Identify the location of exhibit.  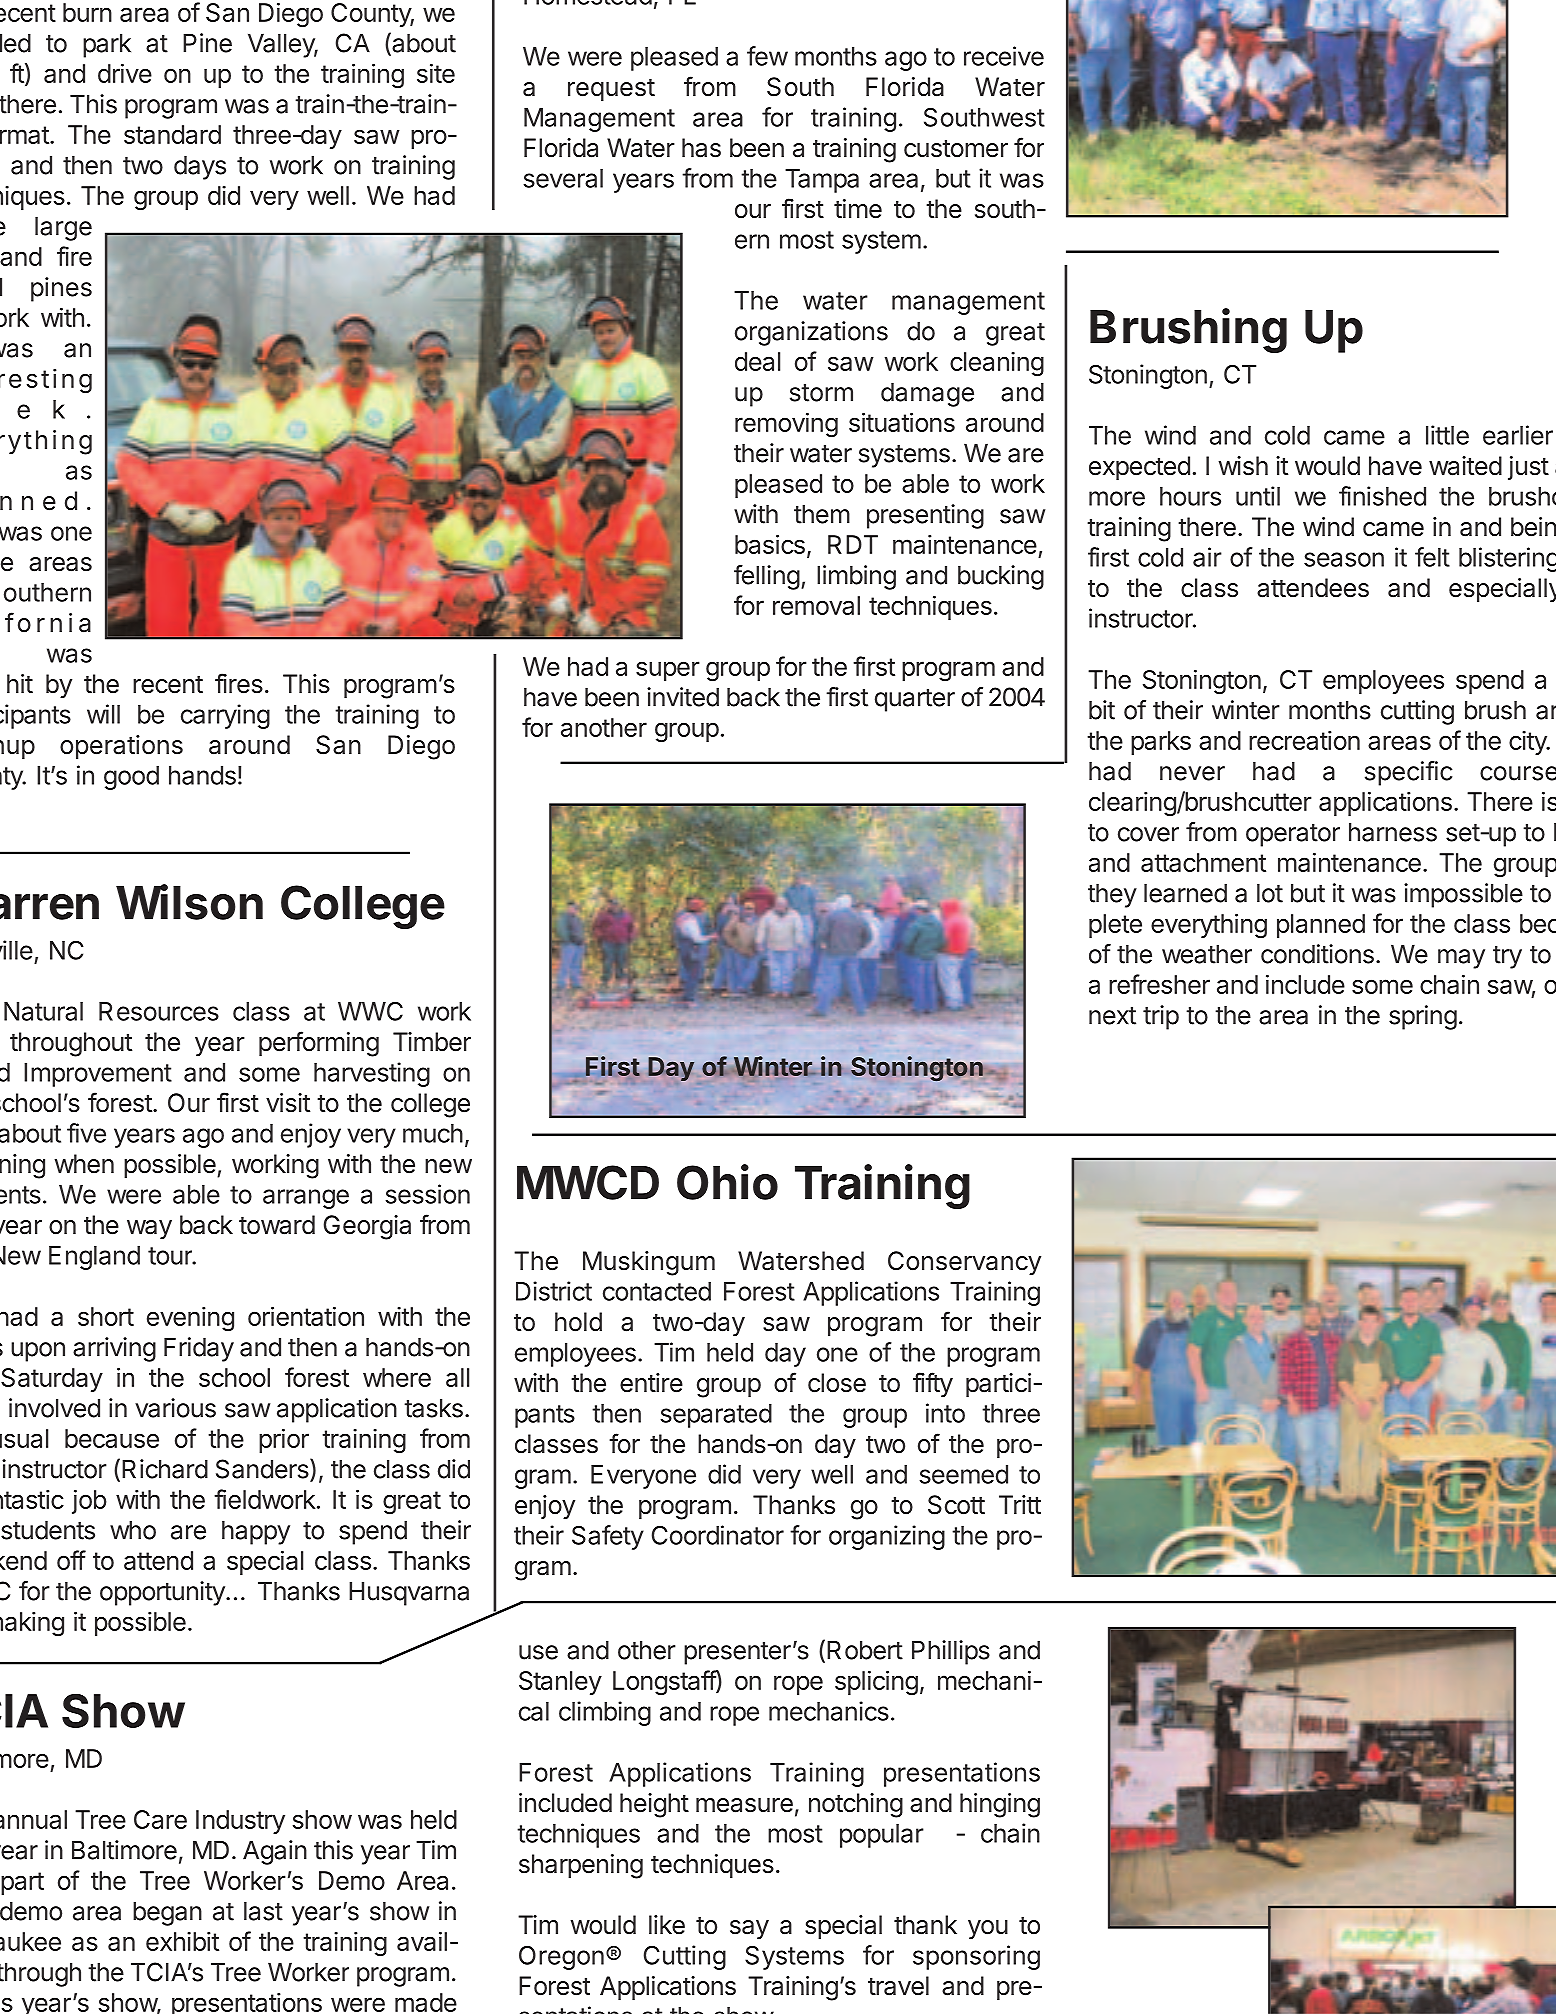
(182, 1941).
